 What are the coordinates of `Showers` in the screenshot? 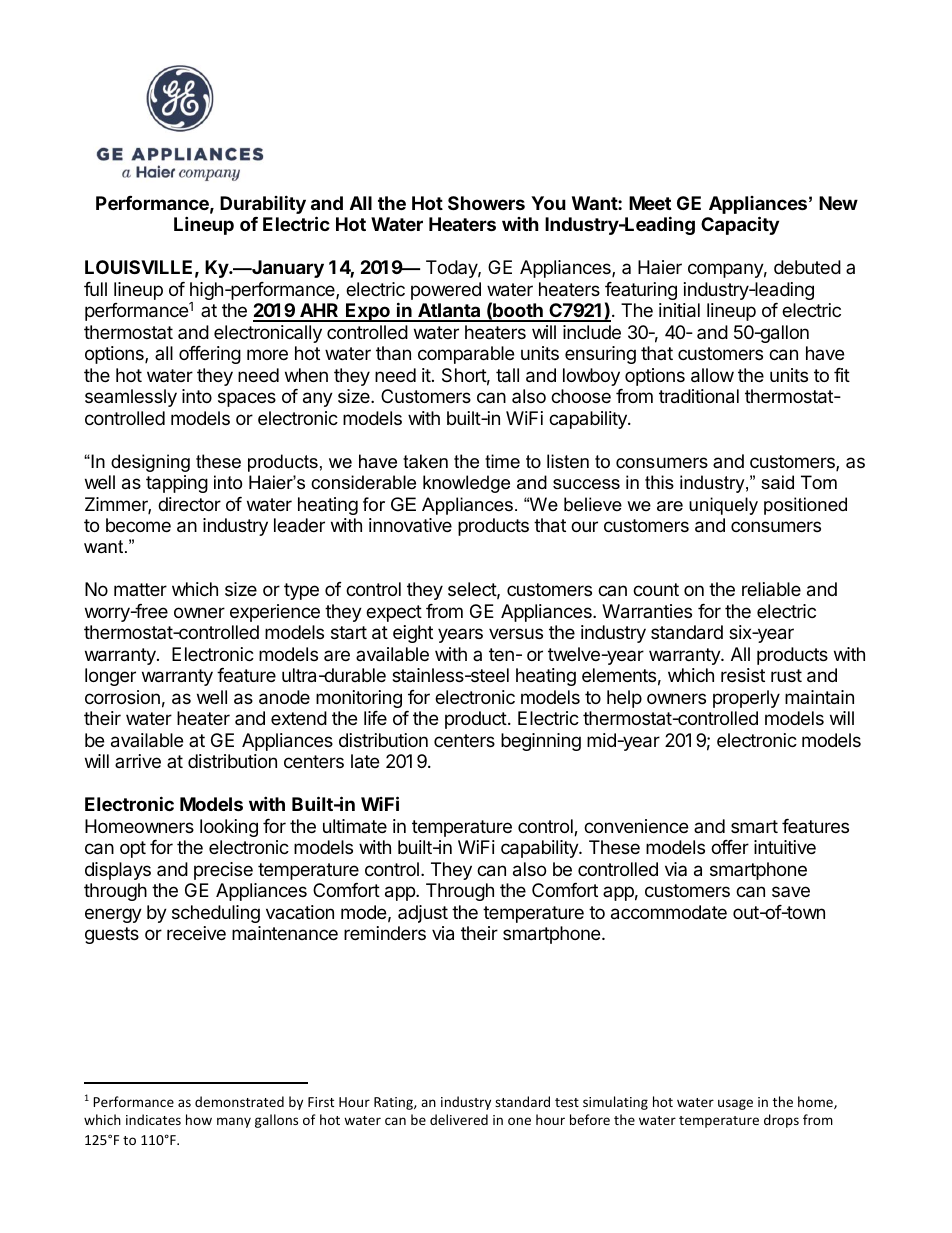 It's located at (486, 203).
